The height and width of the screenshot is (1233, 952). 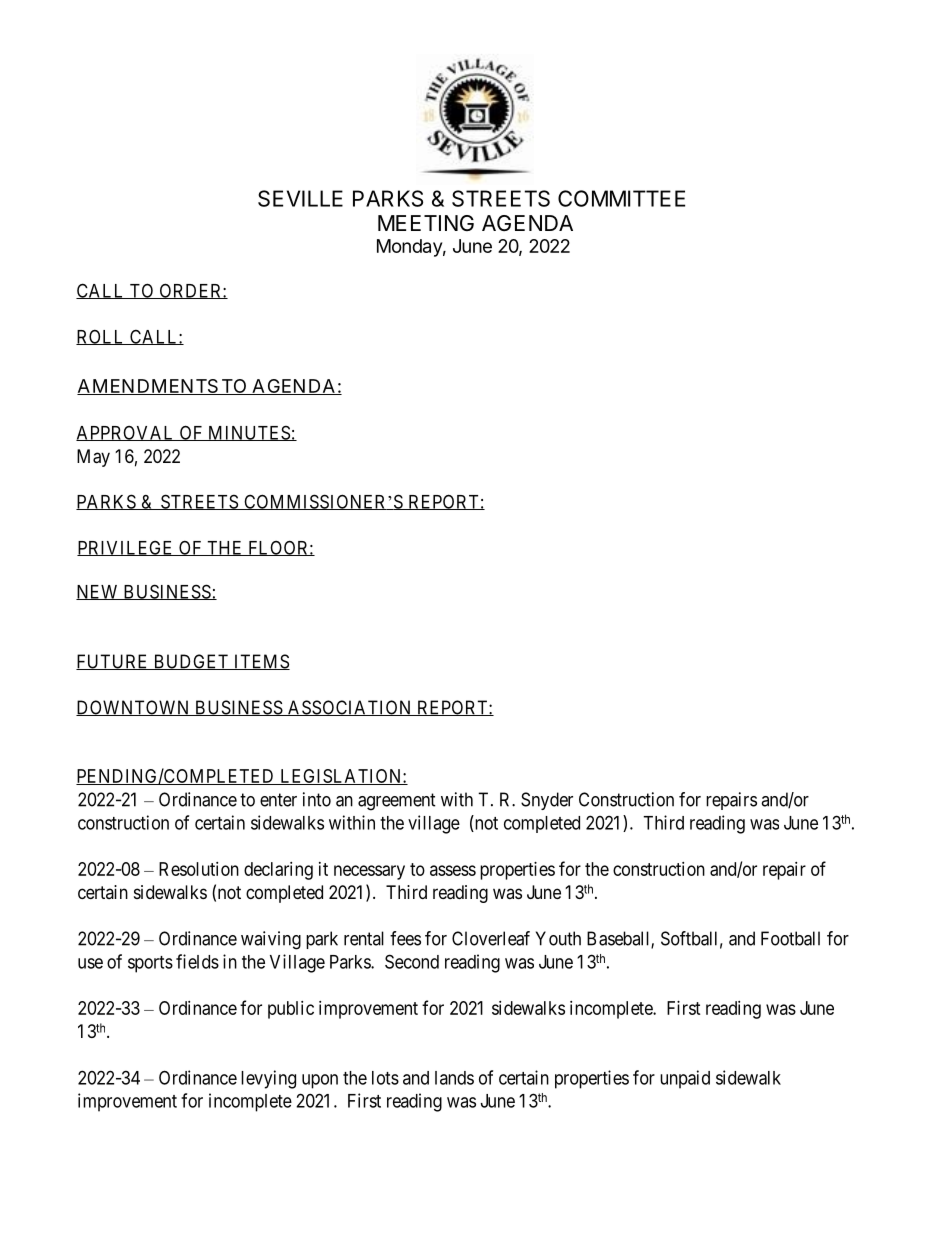 I want to click on COMMITTEE, so click(x=621, y=198).
